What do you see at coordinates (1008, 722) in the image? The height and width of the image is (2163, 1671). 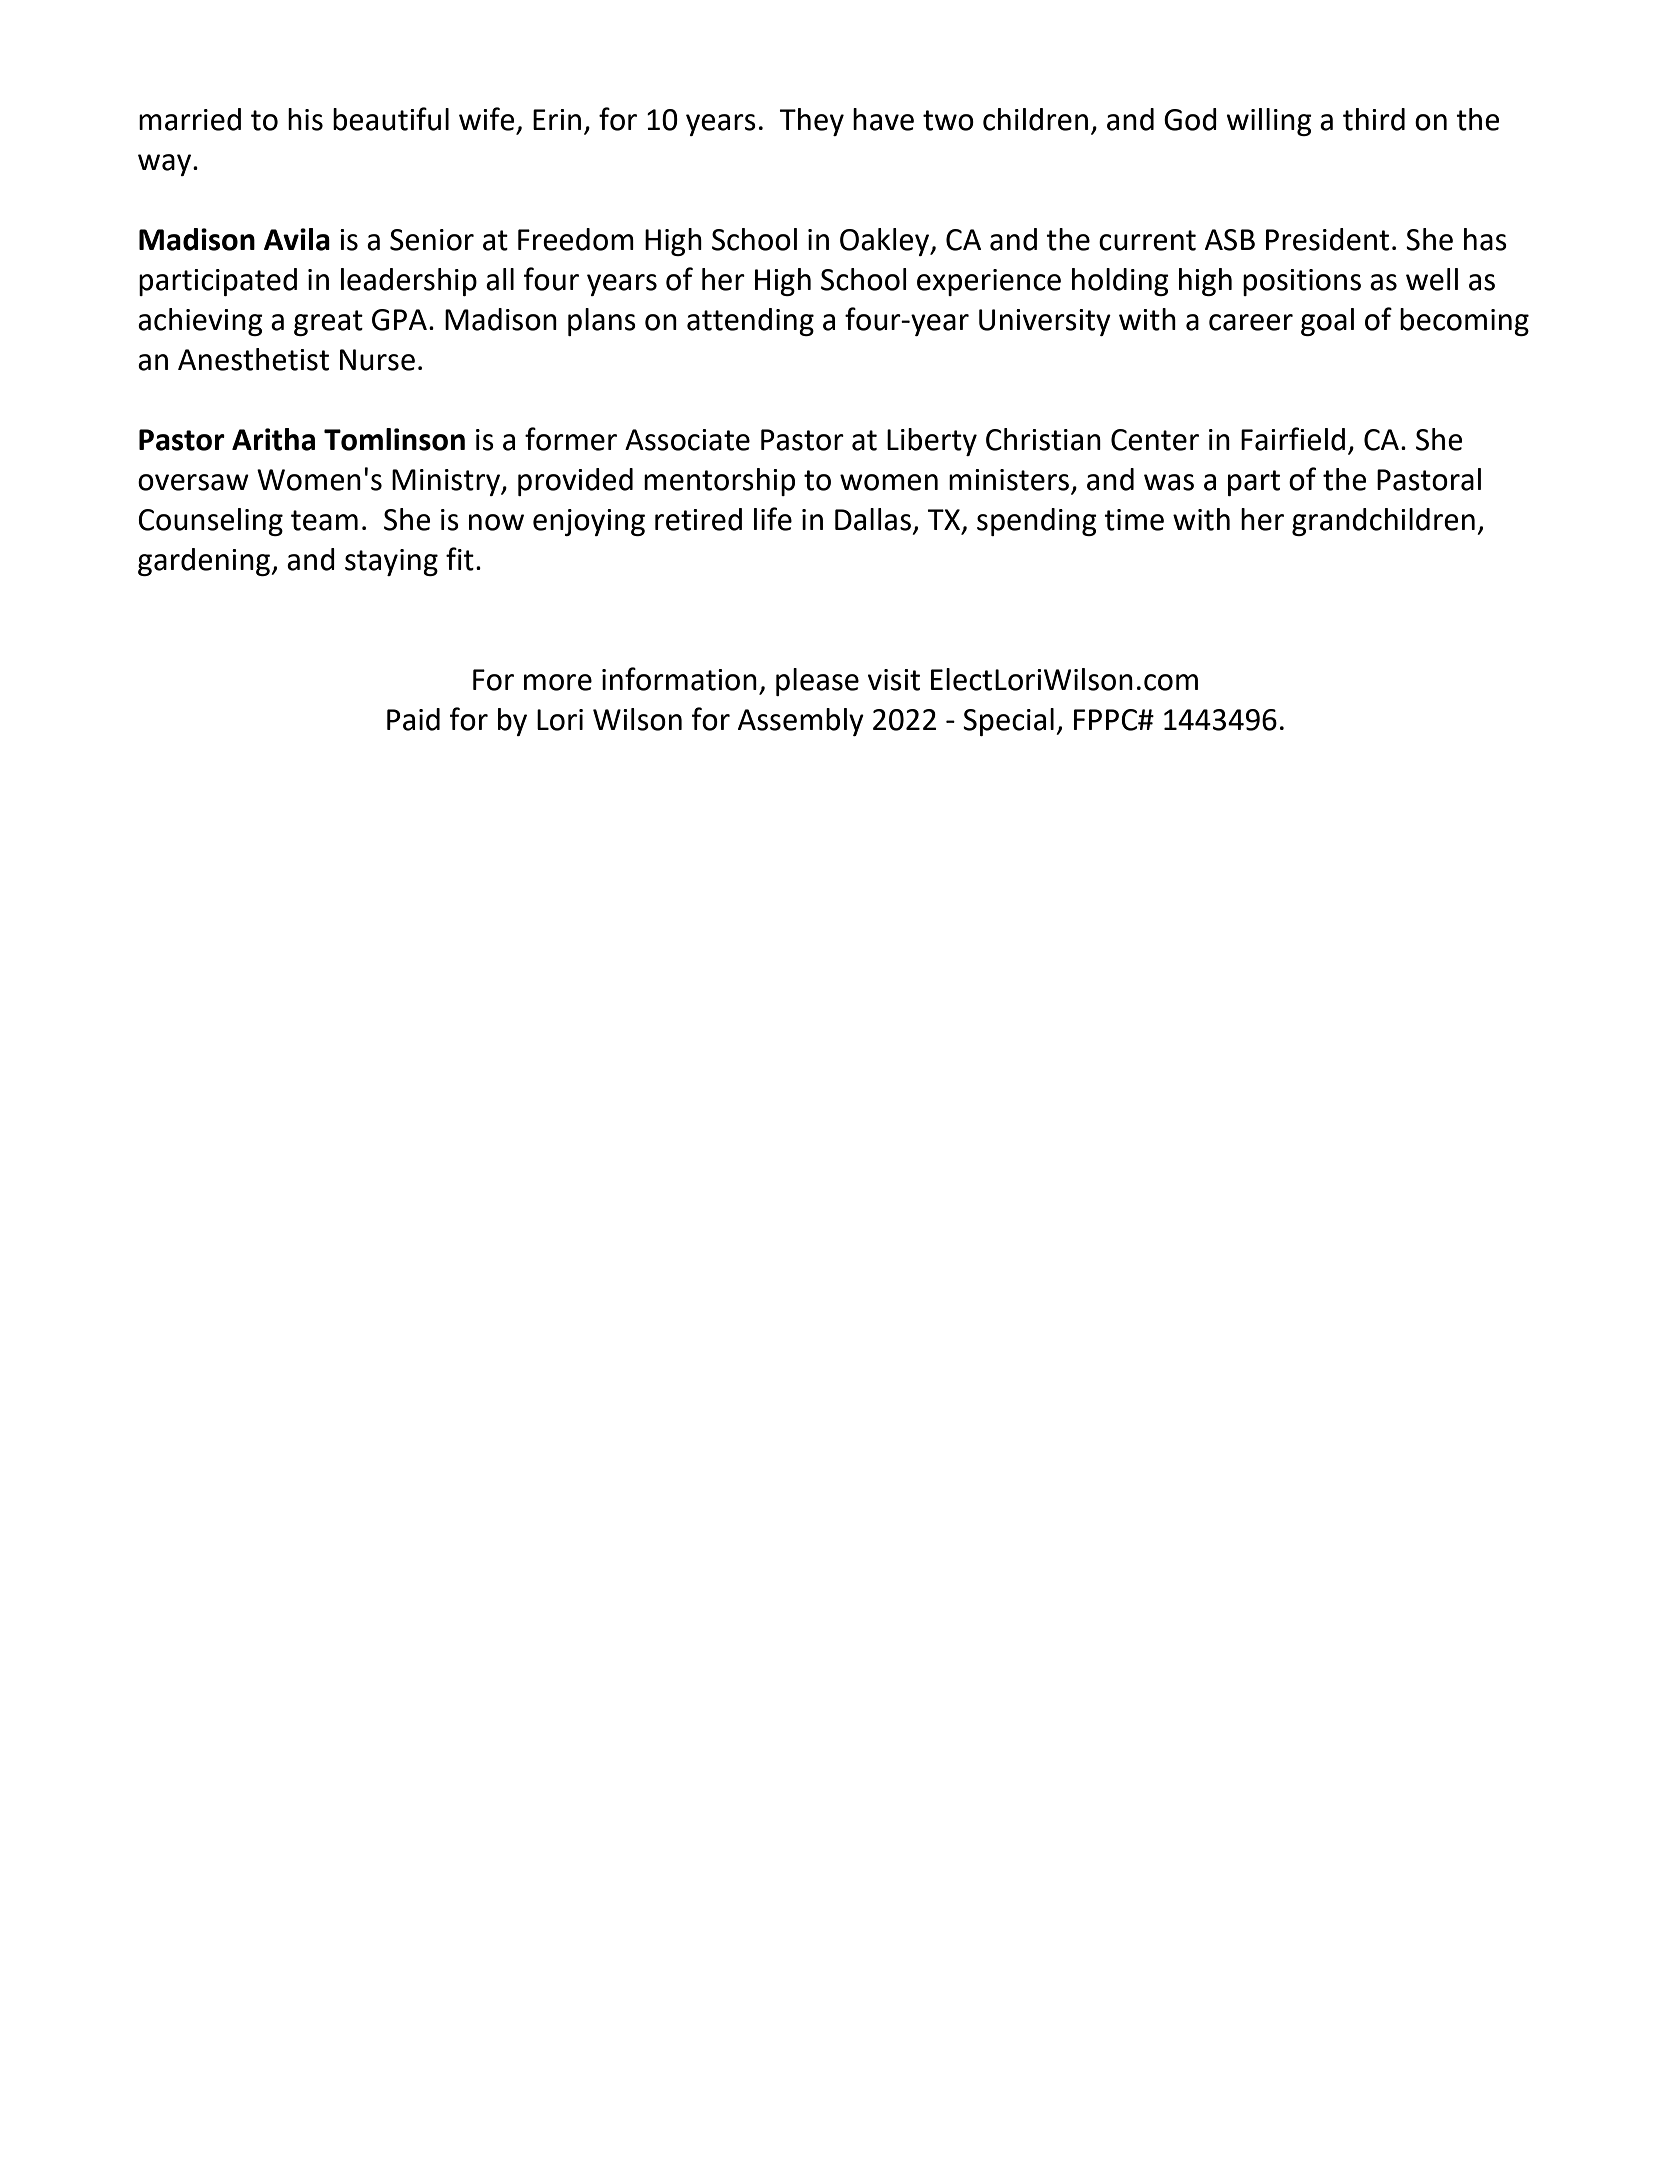 I see `Special` at bounding box center [1008, 722].
